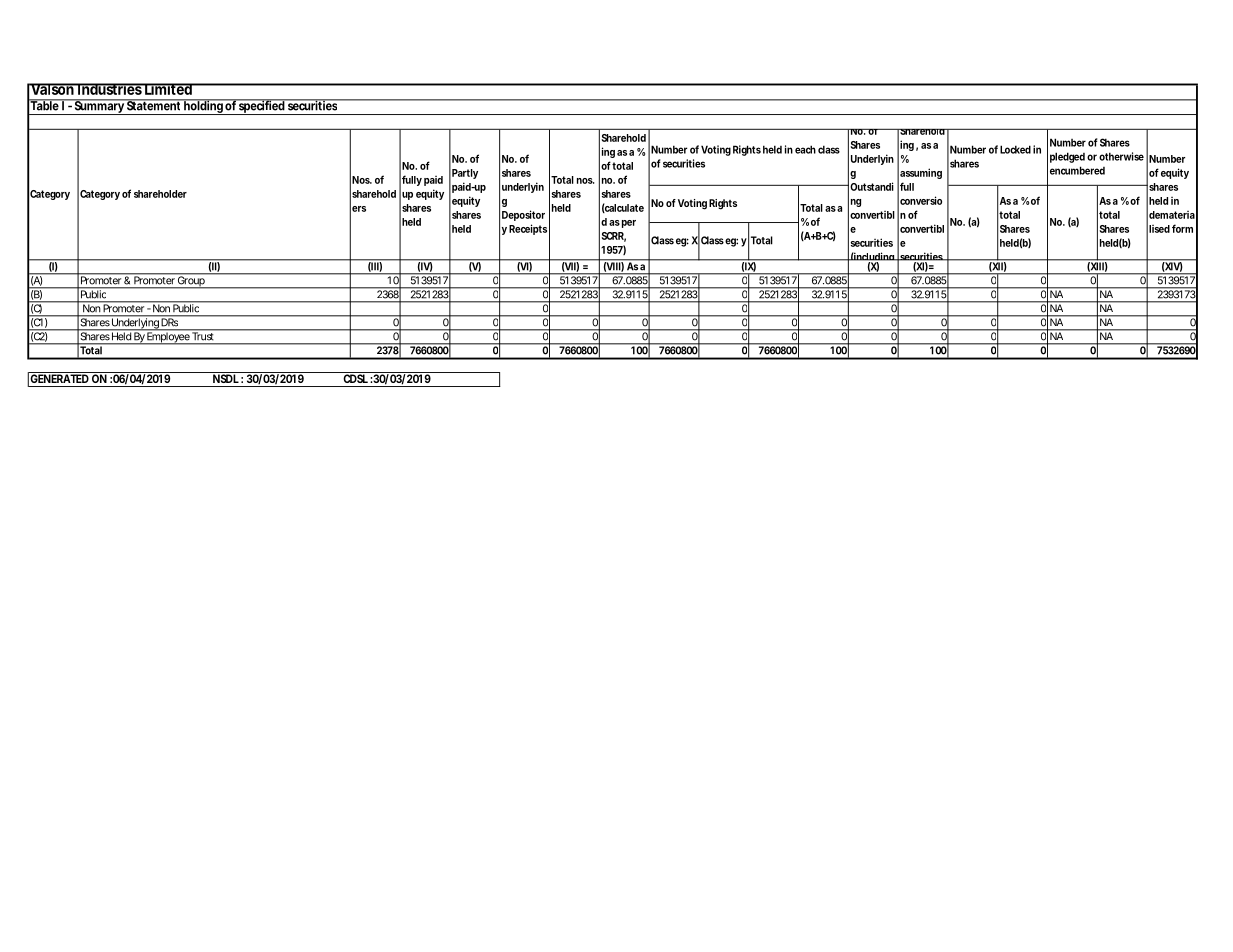  Describe the element at coordinates (805, 149) in the page. I see `each` at that location.
